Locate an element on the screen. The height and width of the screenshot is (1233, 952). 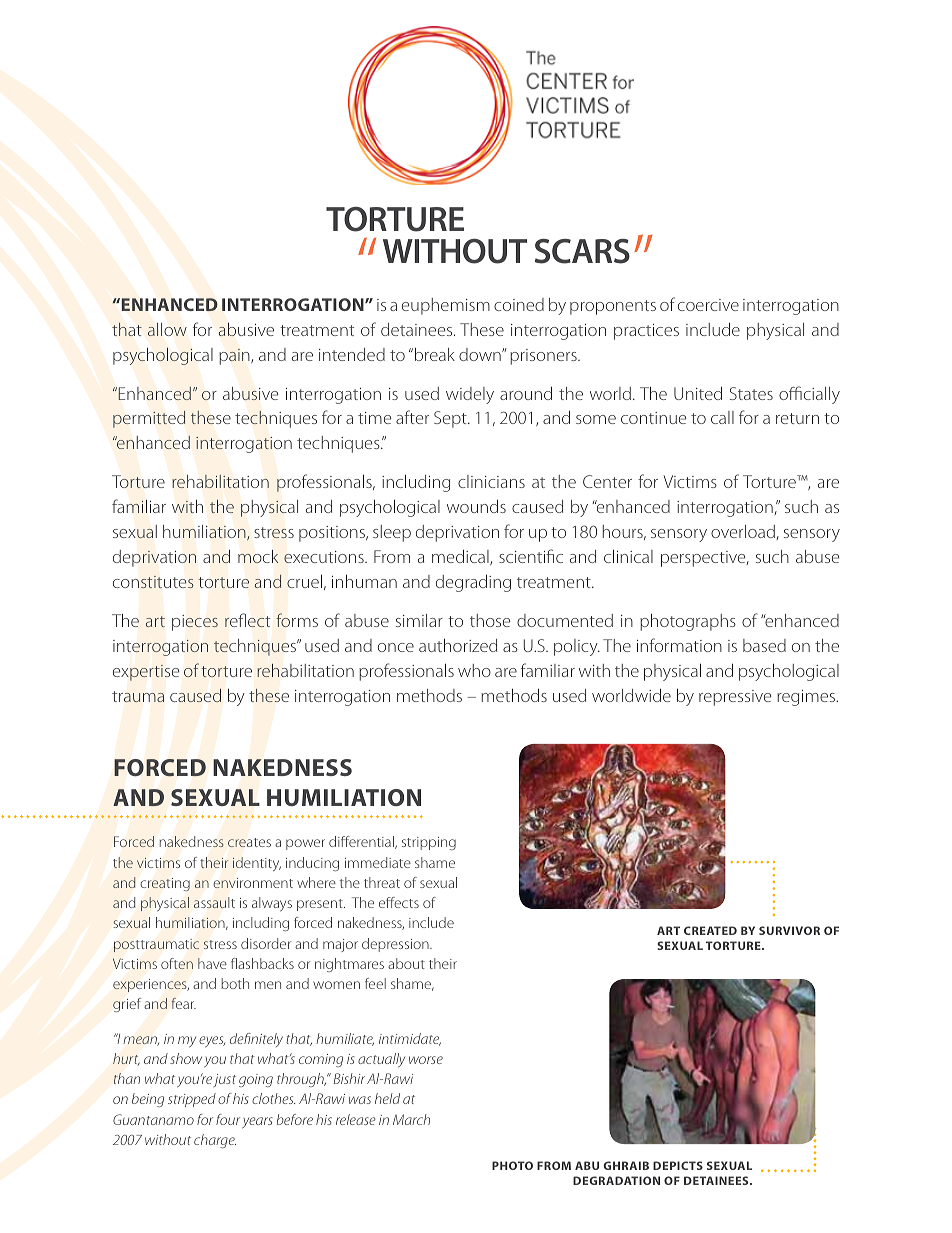
coercive is located at coordinates (708, 305).
